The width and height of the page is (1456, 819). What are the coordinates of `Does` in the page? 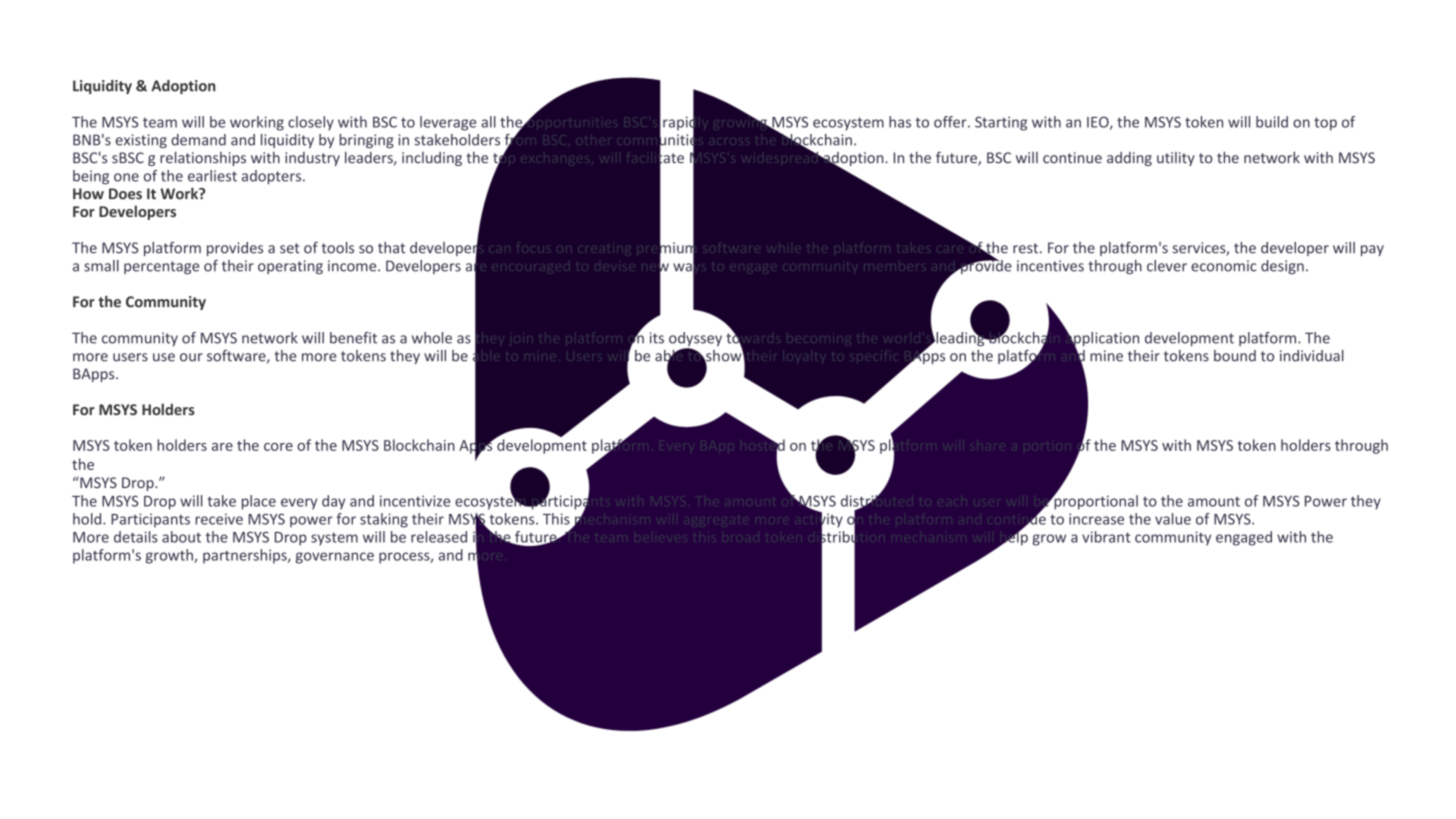 It's located at (125, 194).
